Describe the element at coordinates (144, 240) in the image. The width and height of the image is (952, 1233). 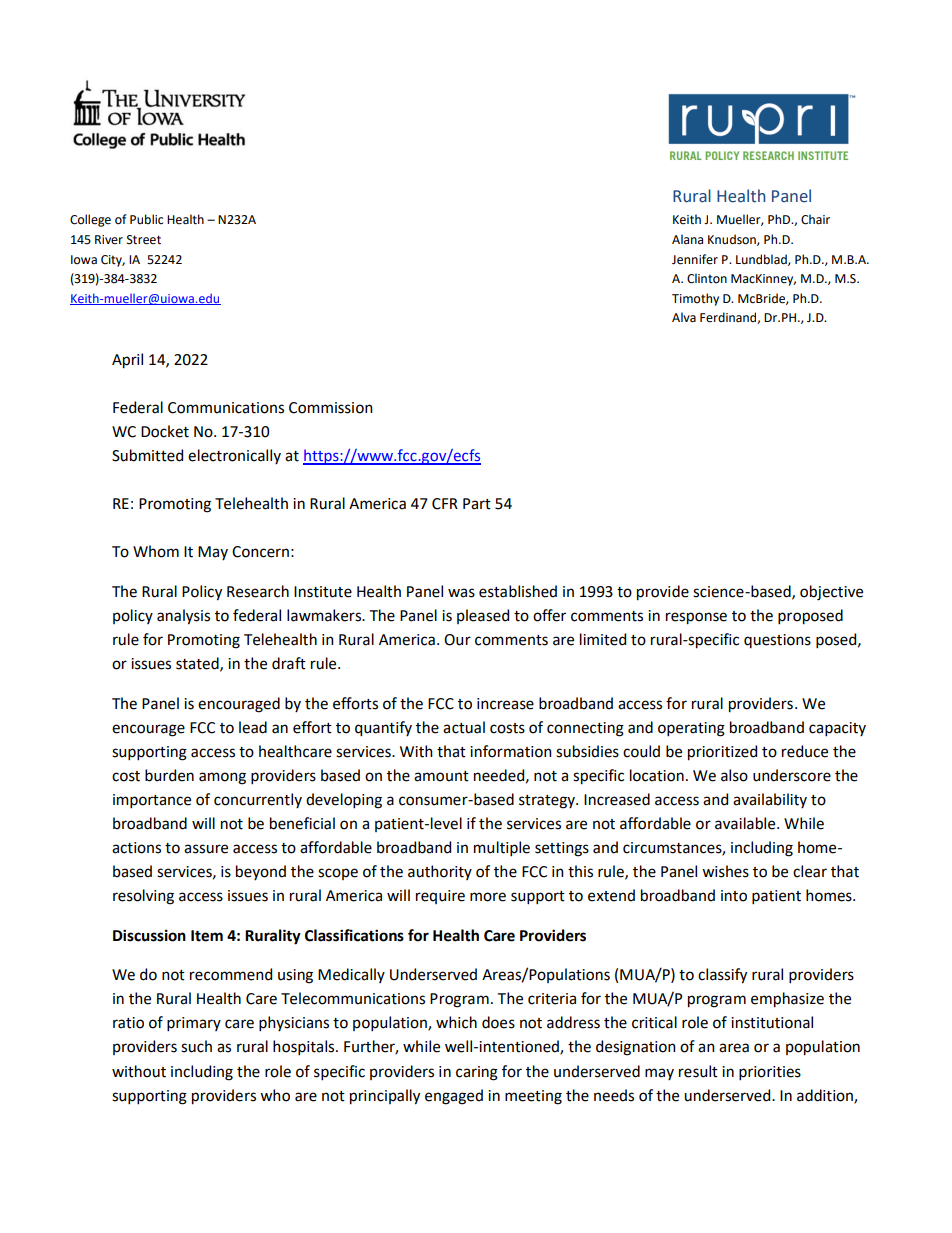
I see `Street` at that location.
